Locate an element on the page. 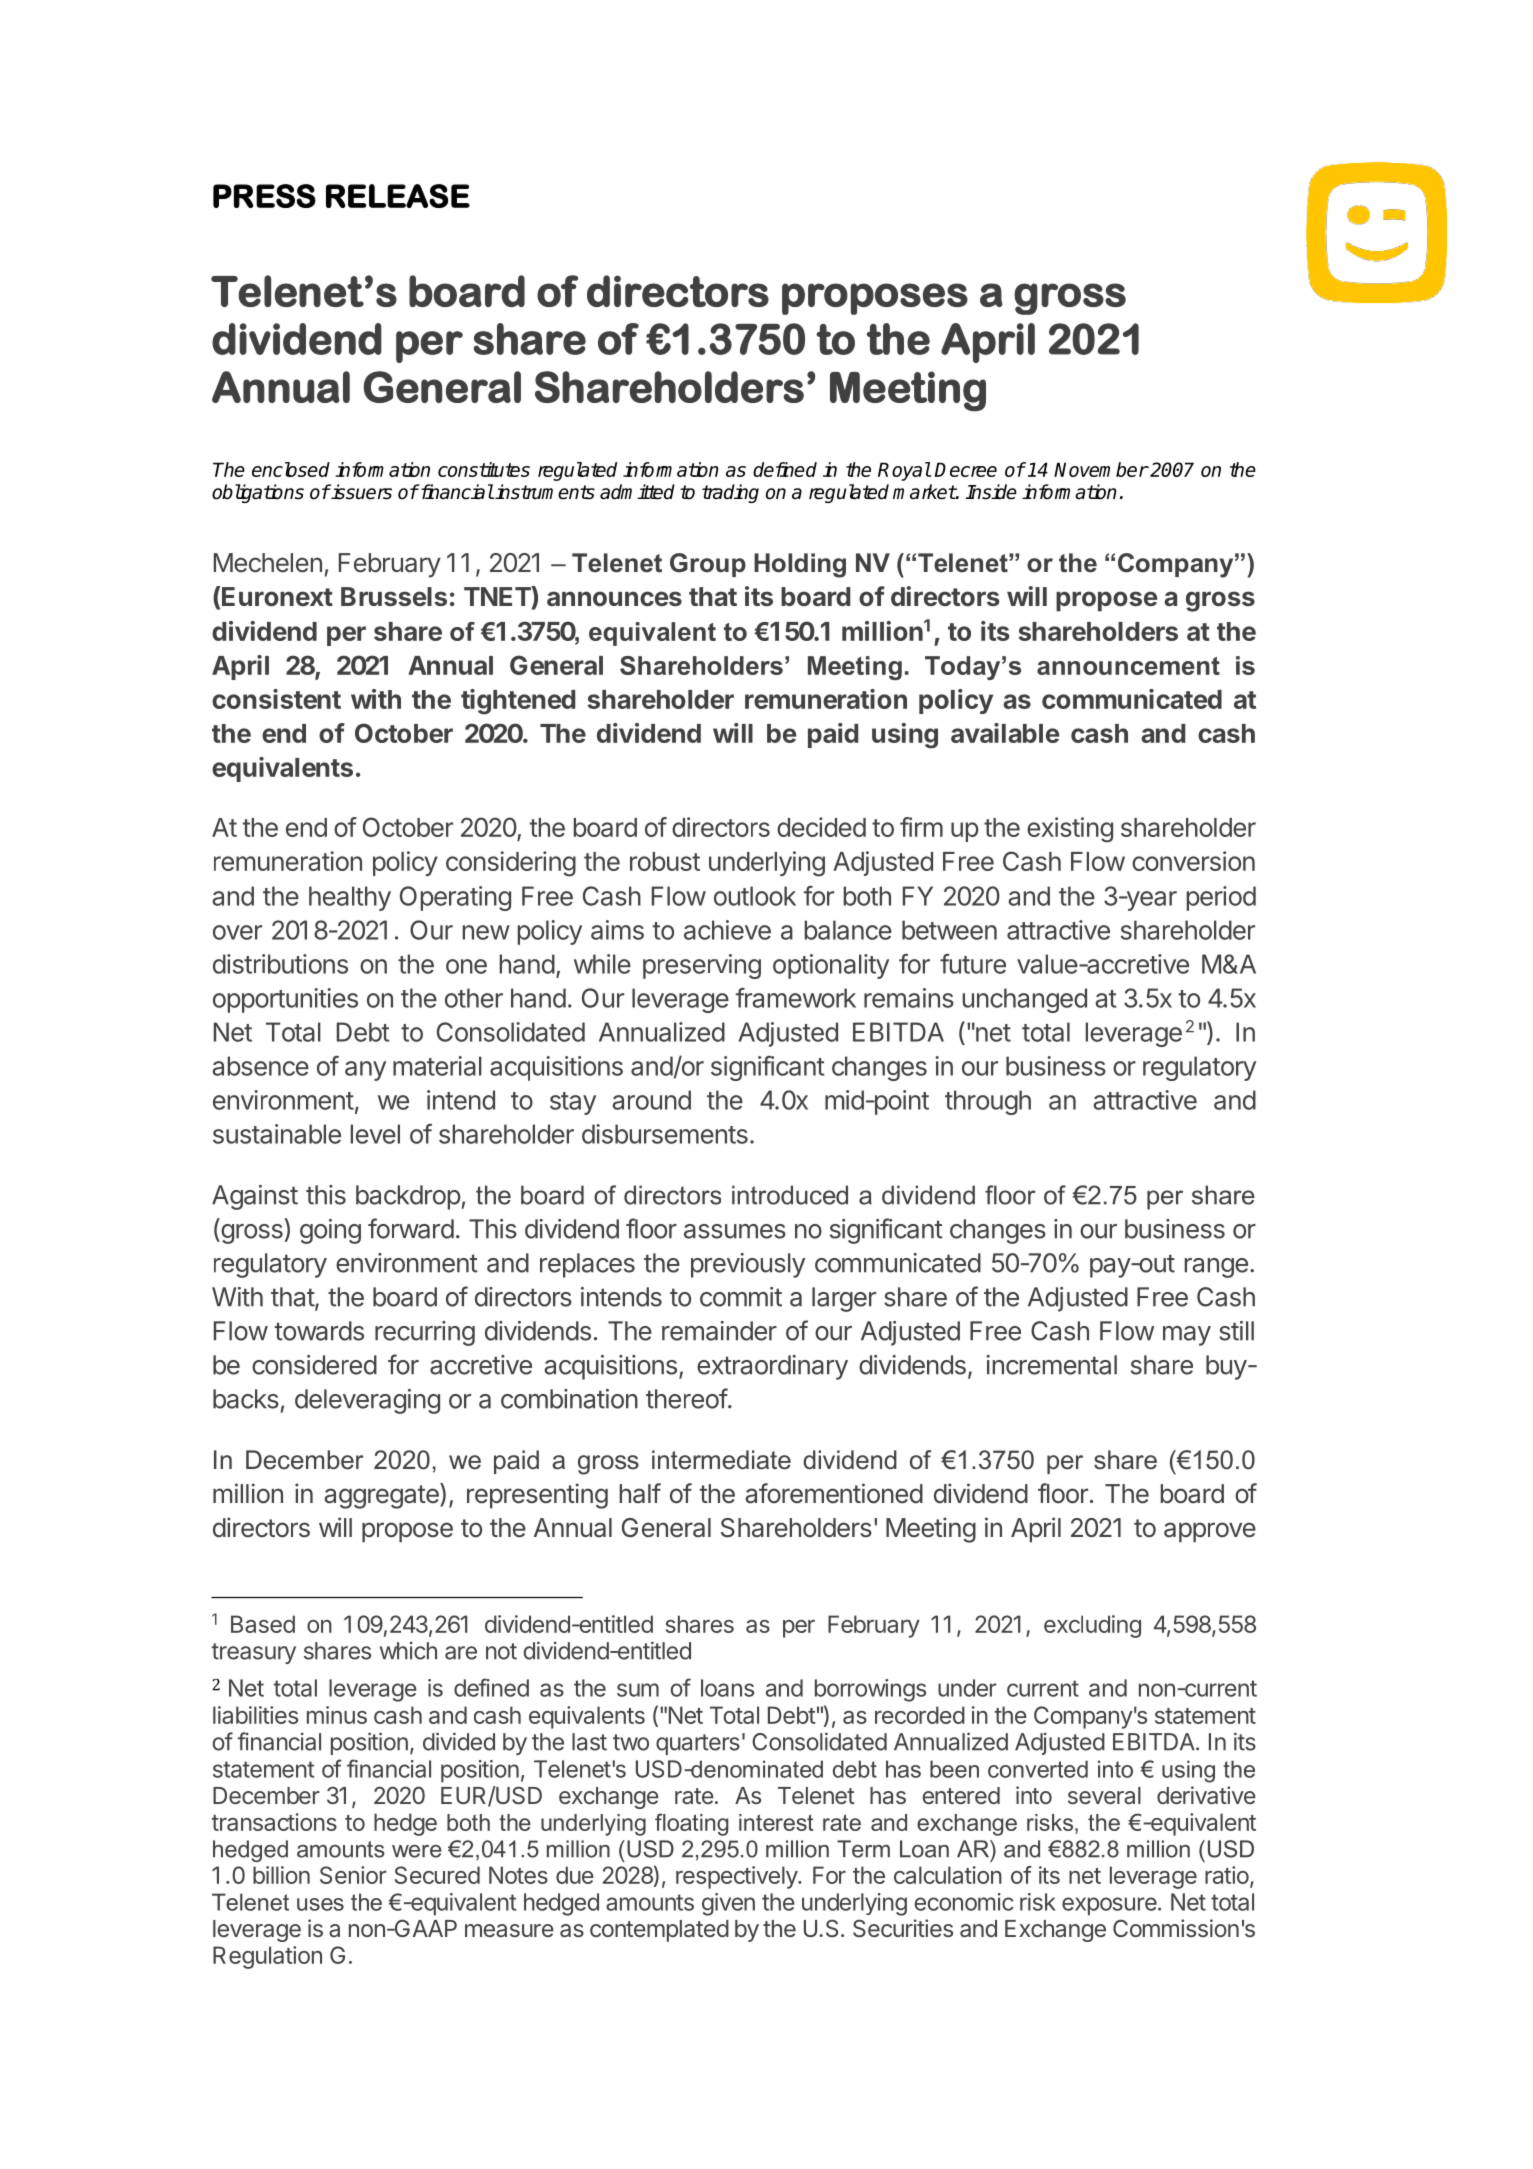  around is located at coordinates (651, 1100).
